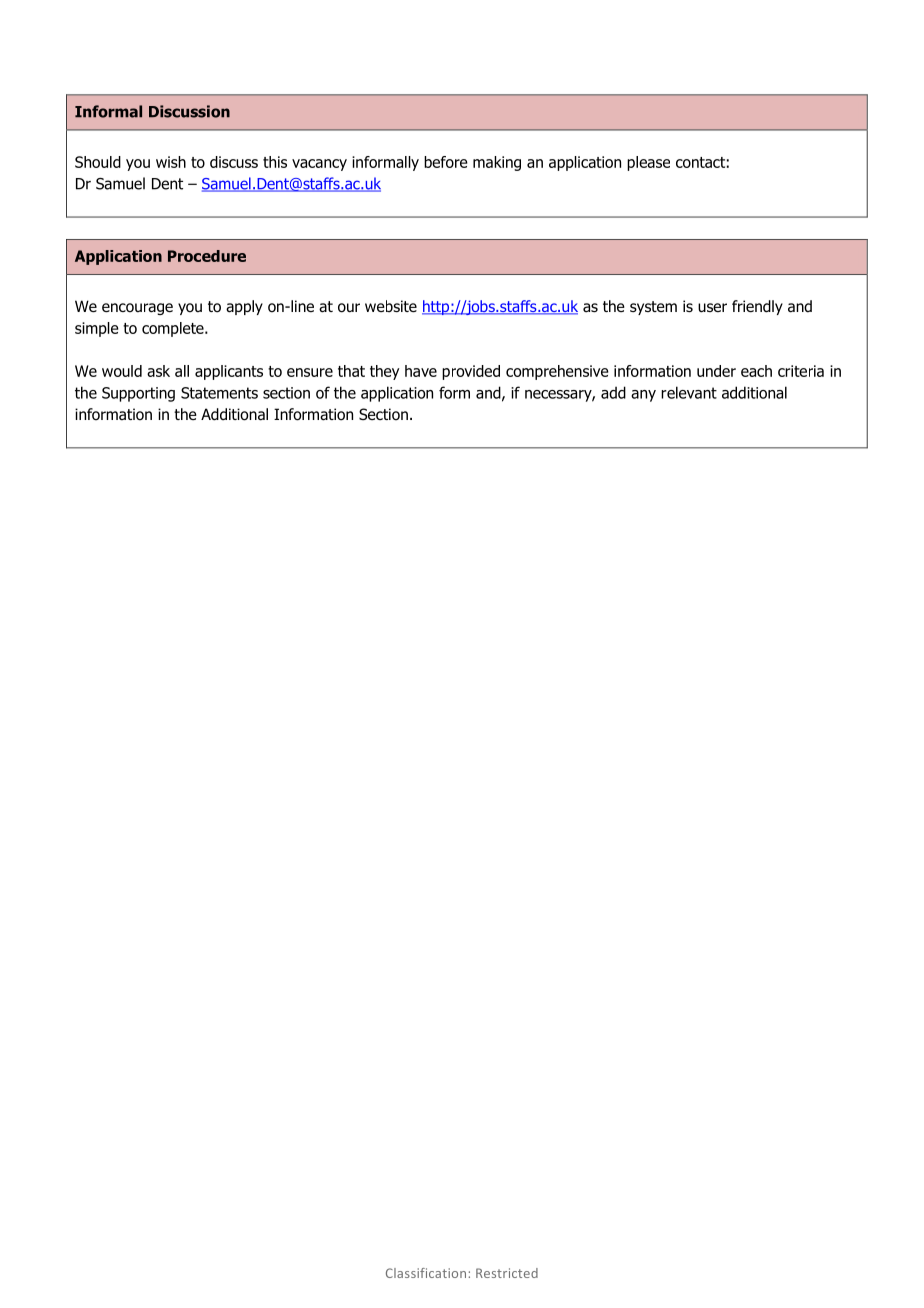 The height and width of the image is (1308, 924). What do you see at coordinates (426, 1273) in the image?
I see `Classification` at bounding box center [426, 1273].
